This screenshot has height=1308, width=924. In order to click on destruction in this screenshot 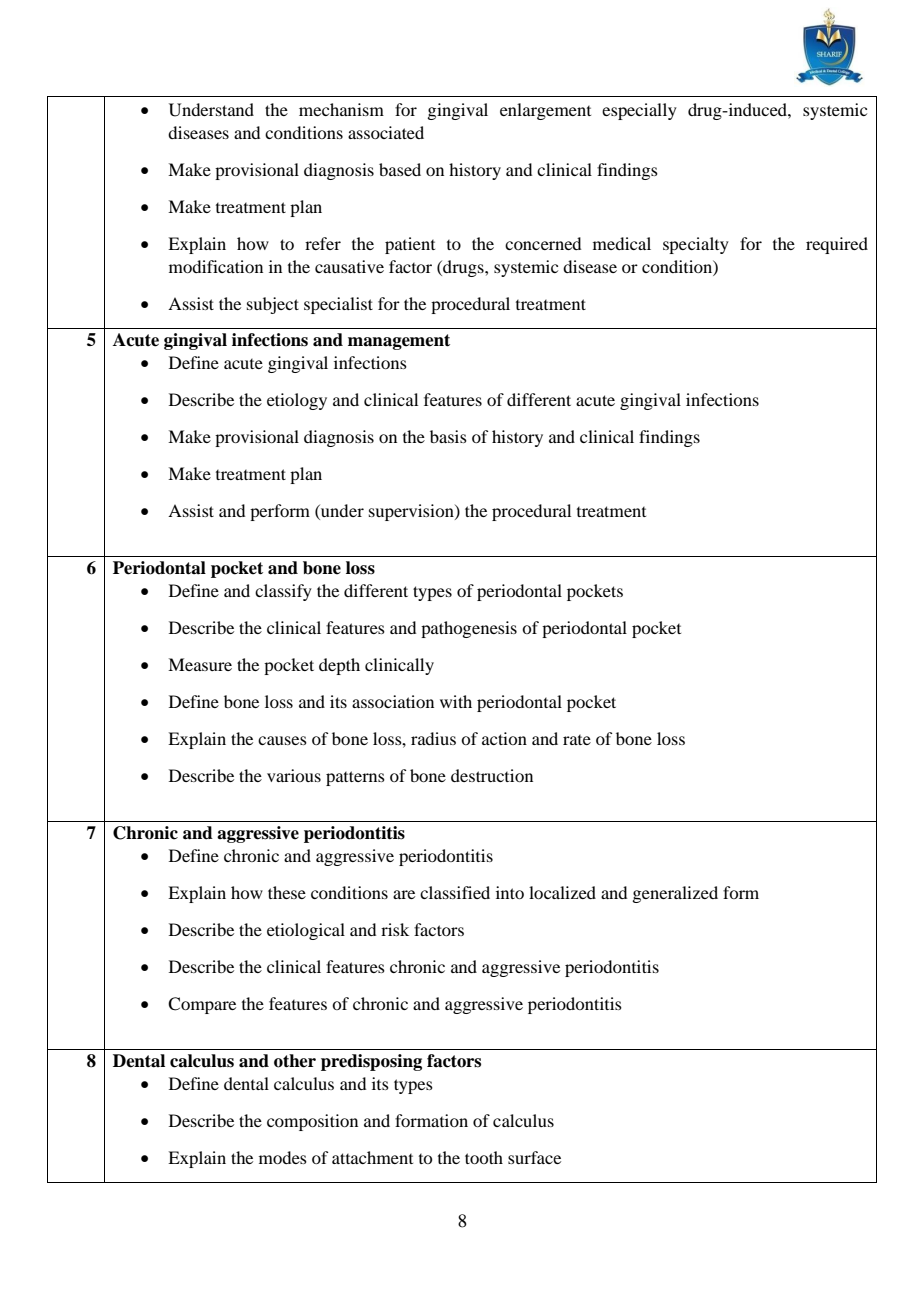, I will do `click(492, 775)`.
